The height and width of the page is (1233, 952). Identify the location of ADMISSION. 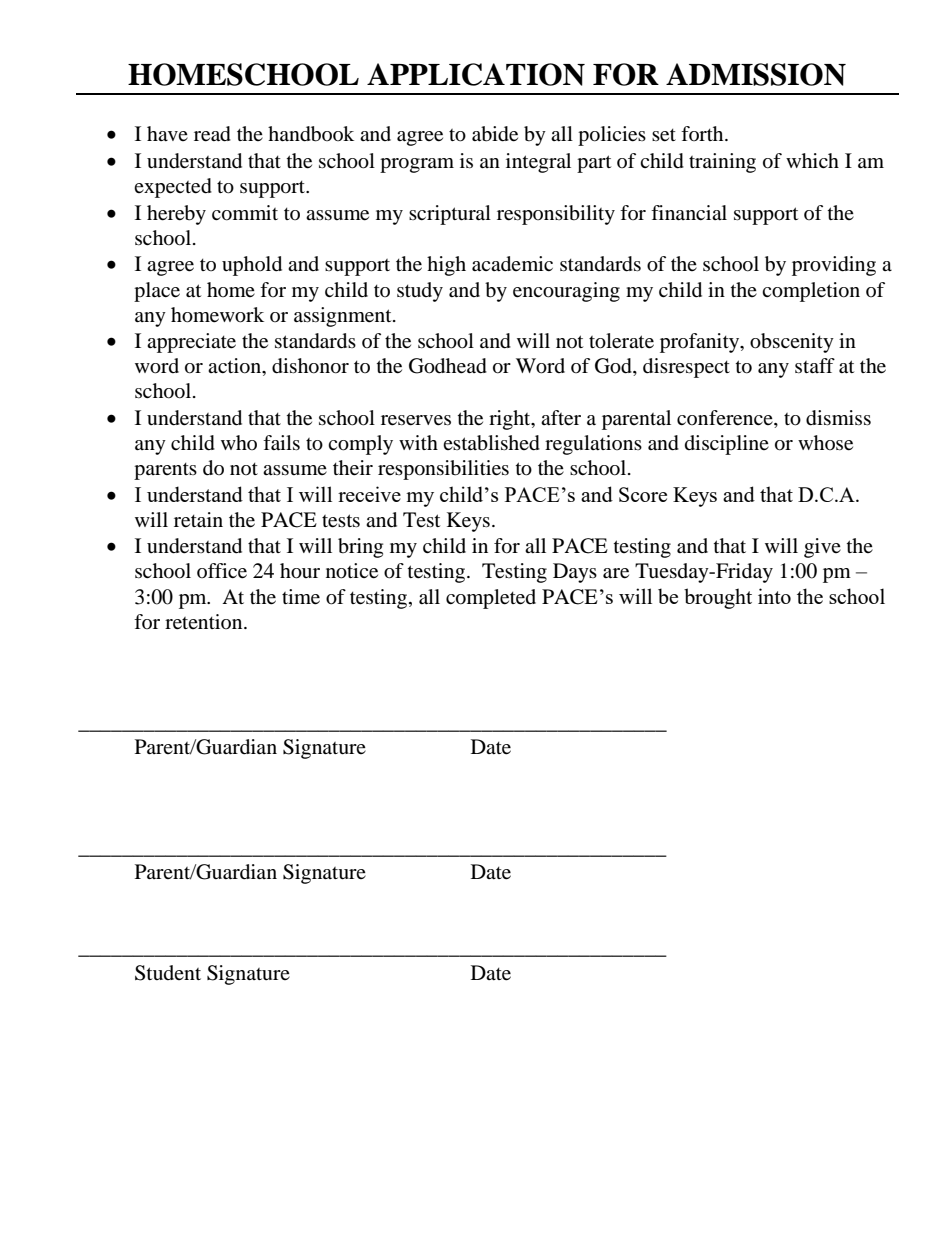
(756, 74).
